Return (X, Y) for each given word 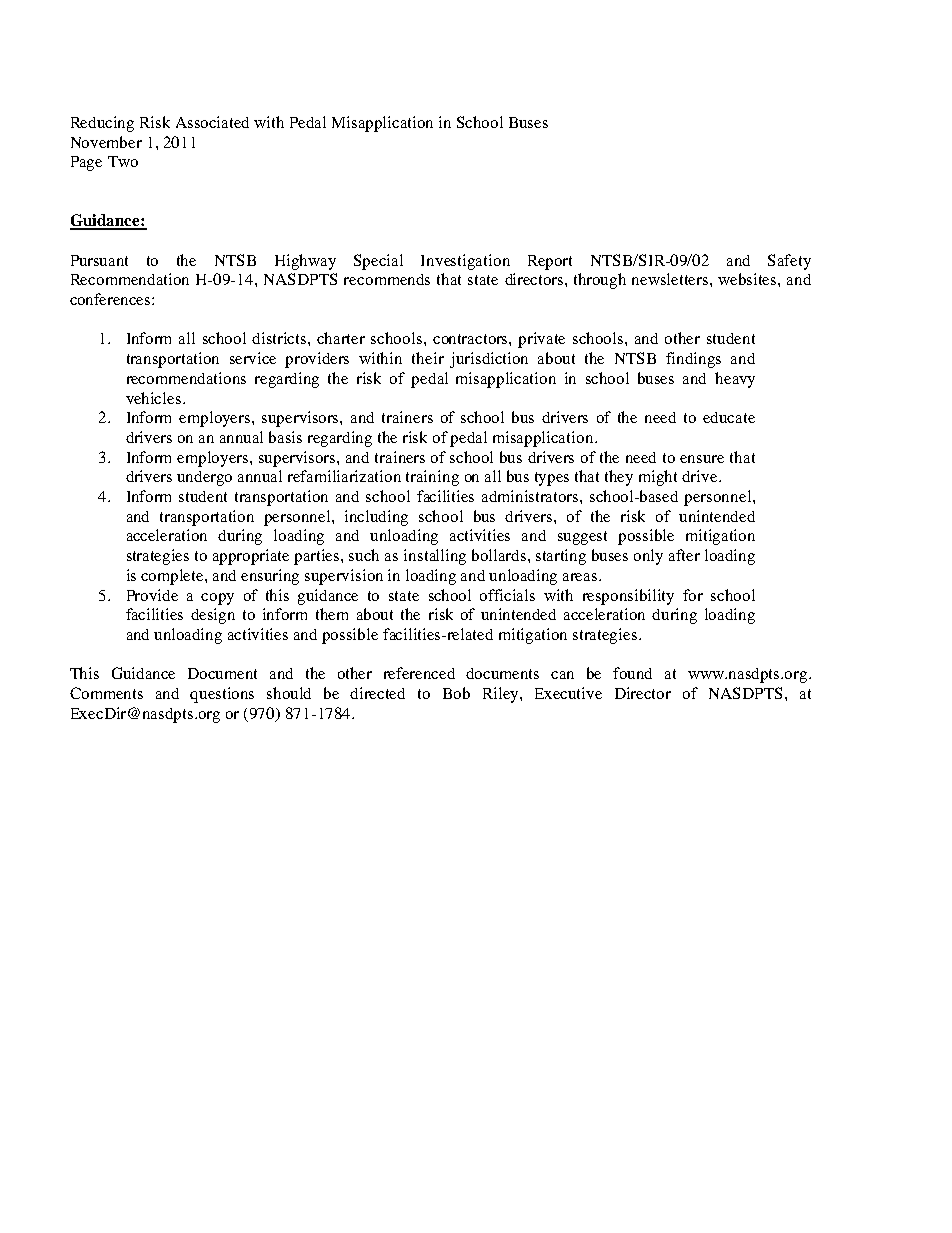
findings (693, 360)
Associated (212, 122)
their (428, 358)
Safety (789, 262)
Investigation (465, 262)
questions (222, 695)
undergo (204, 478)
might (658, 478)
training (432, 478)
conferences (111, 299)
